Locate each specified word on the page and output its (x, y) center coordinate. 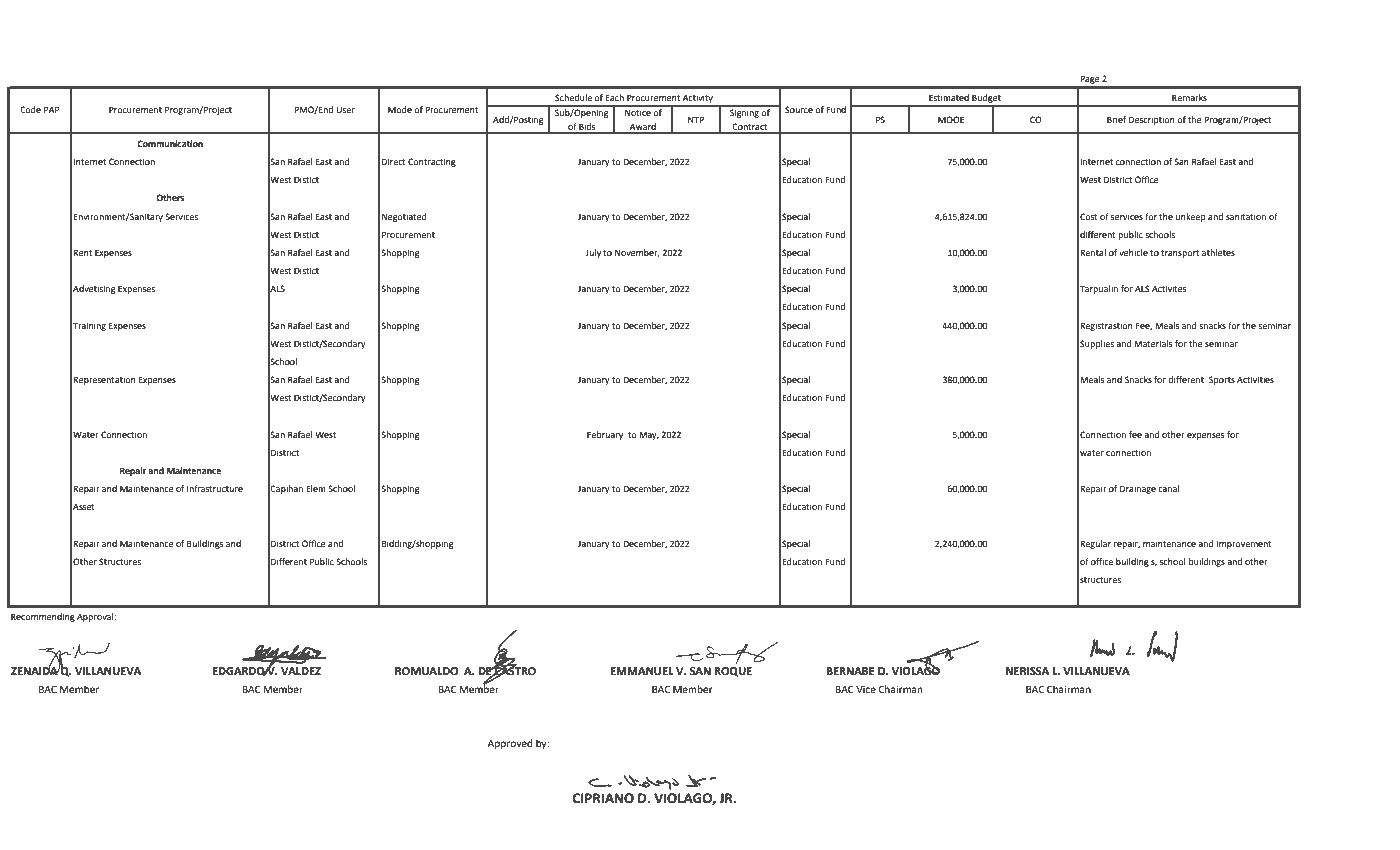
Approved (510, 744)
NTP (696, 119)
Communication (170, 143)
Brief (1116, 119)
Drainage (1138, 489)
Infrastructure (215, 488)
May (649, 435)
